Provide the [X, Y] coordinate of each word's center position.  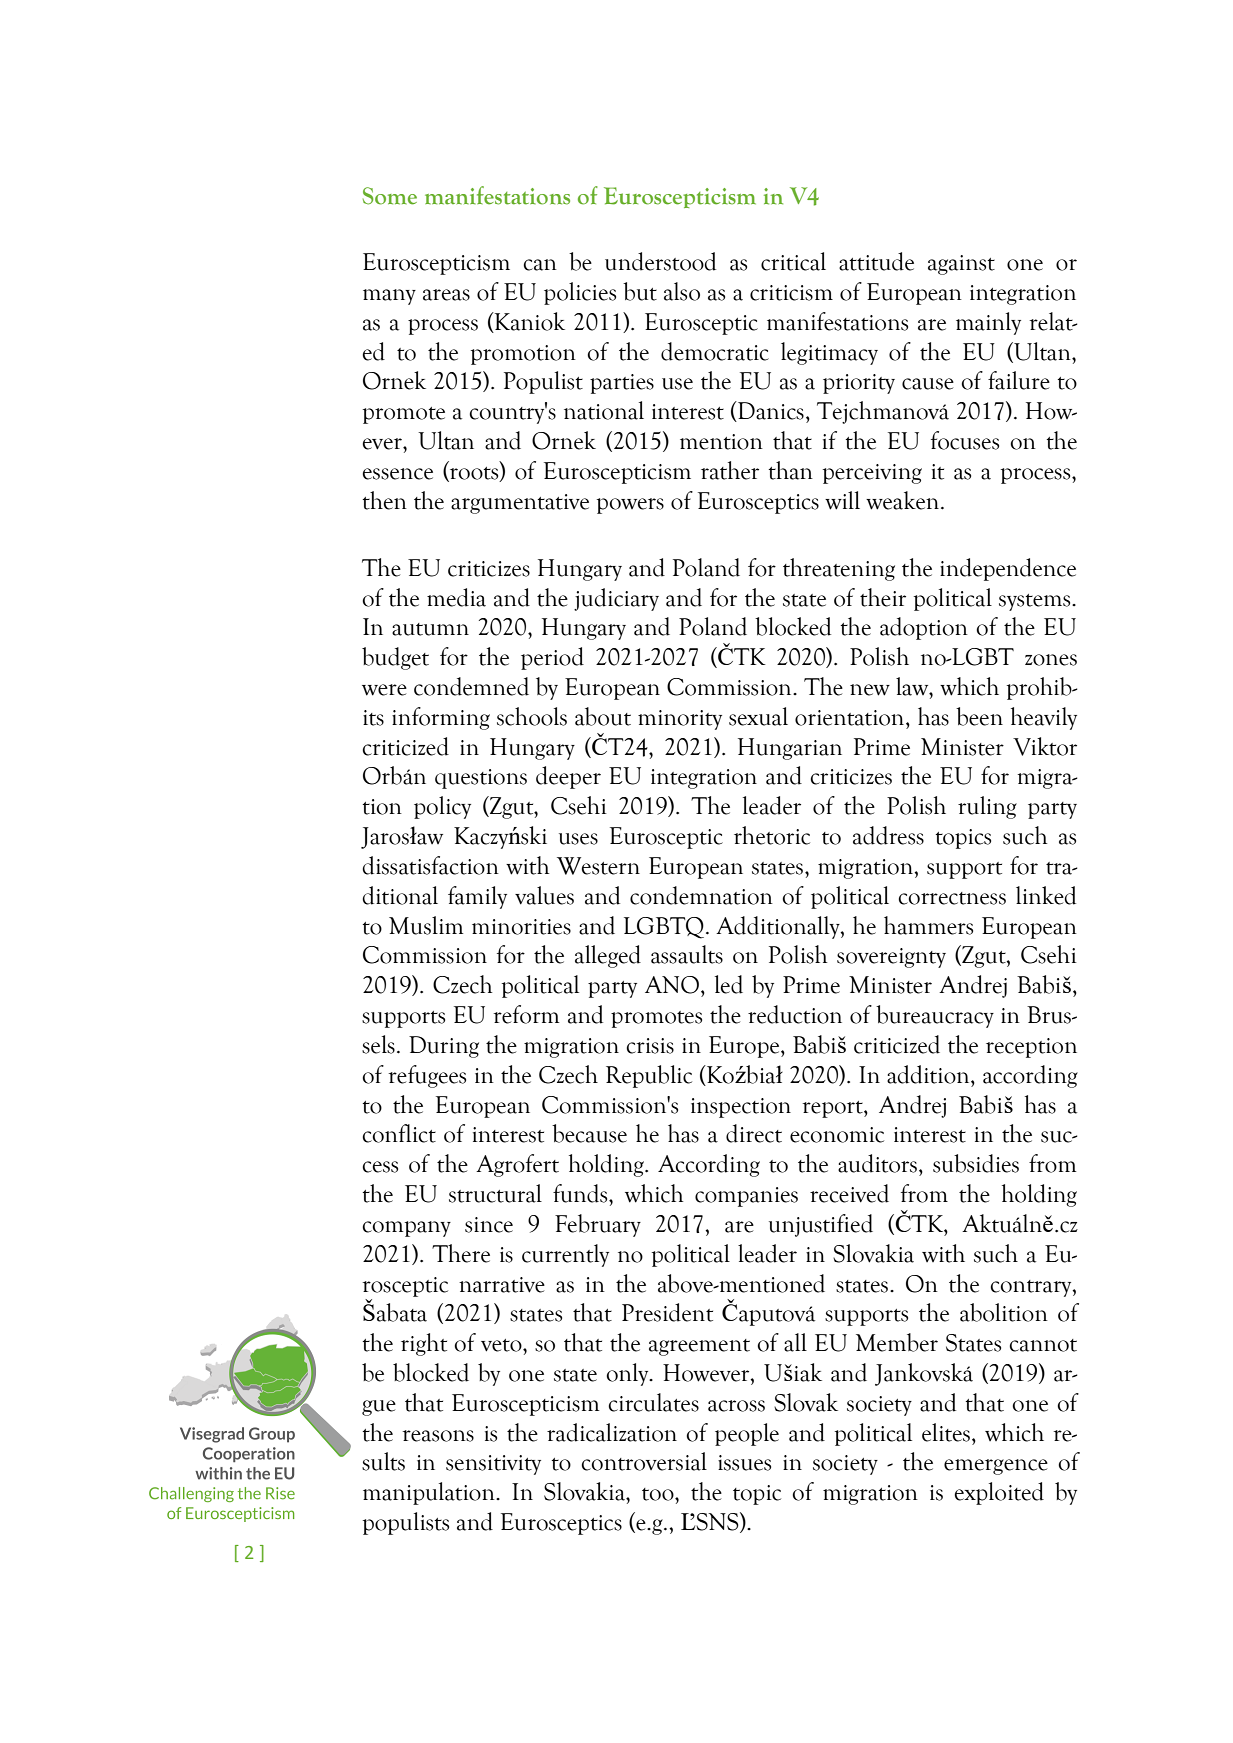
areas [446, 295]
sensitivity [493, 1465]
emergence [996, 1467]
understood [660, 261]
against [961, 265]
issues [744, 1463]
